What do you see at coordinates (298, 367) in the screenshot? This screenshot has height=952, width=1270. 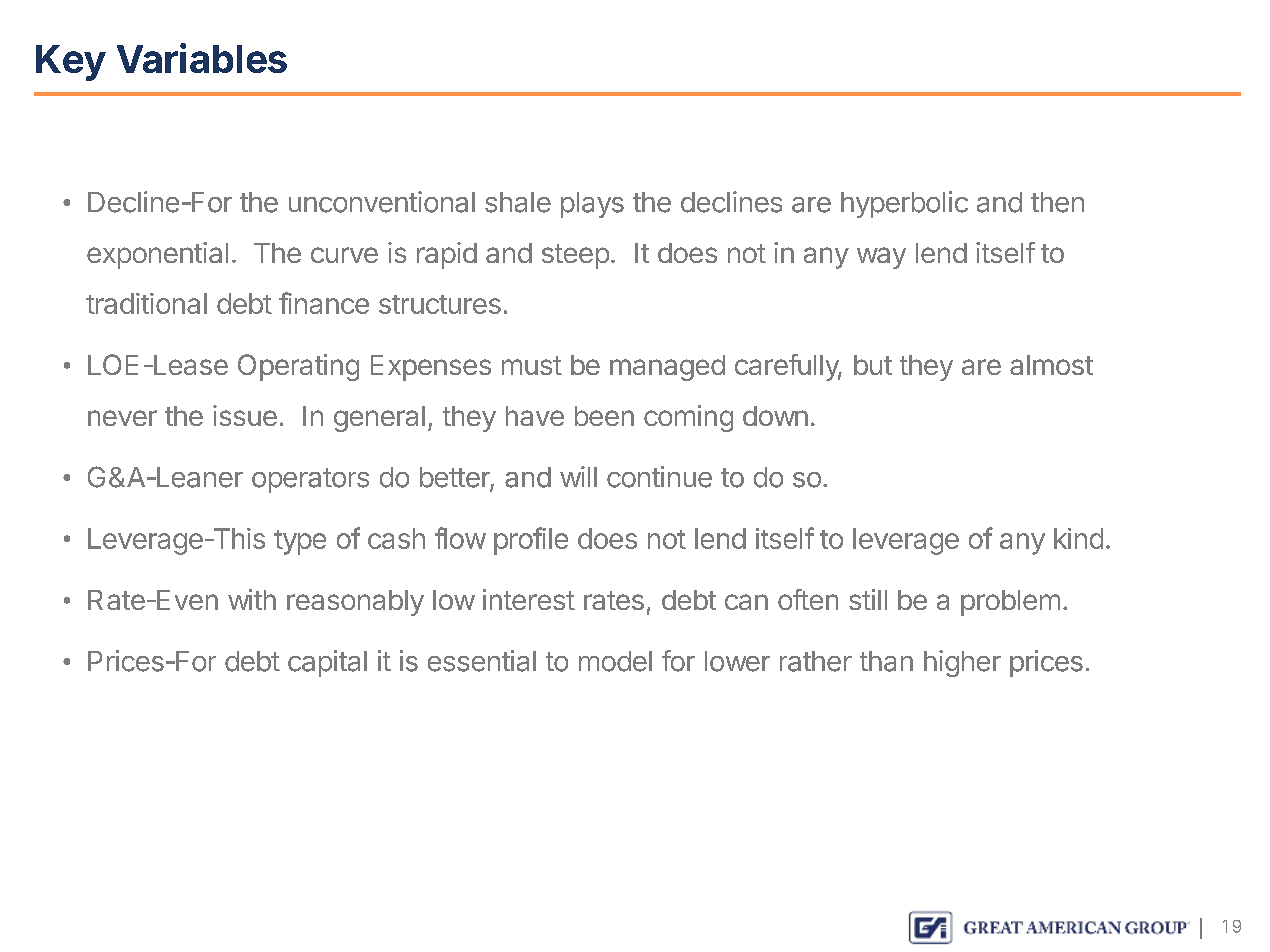 I see `Operating` at bounding box center [298, 367].
